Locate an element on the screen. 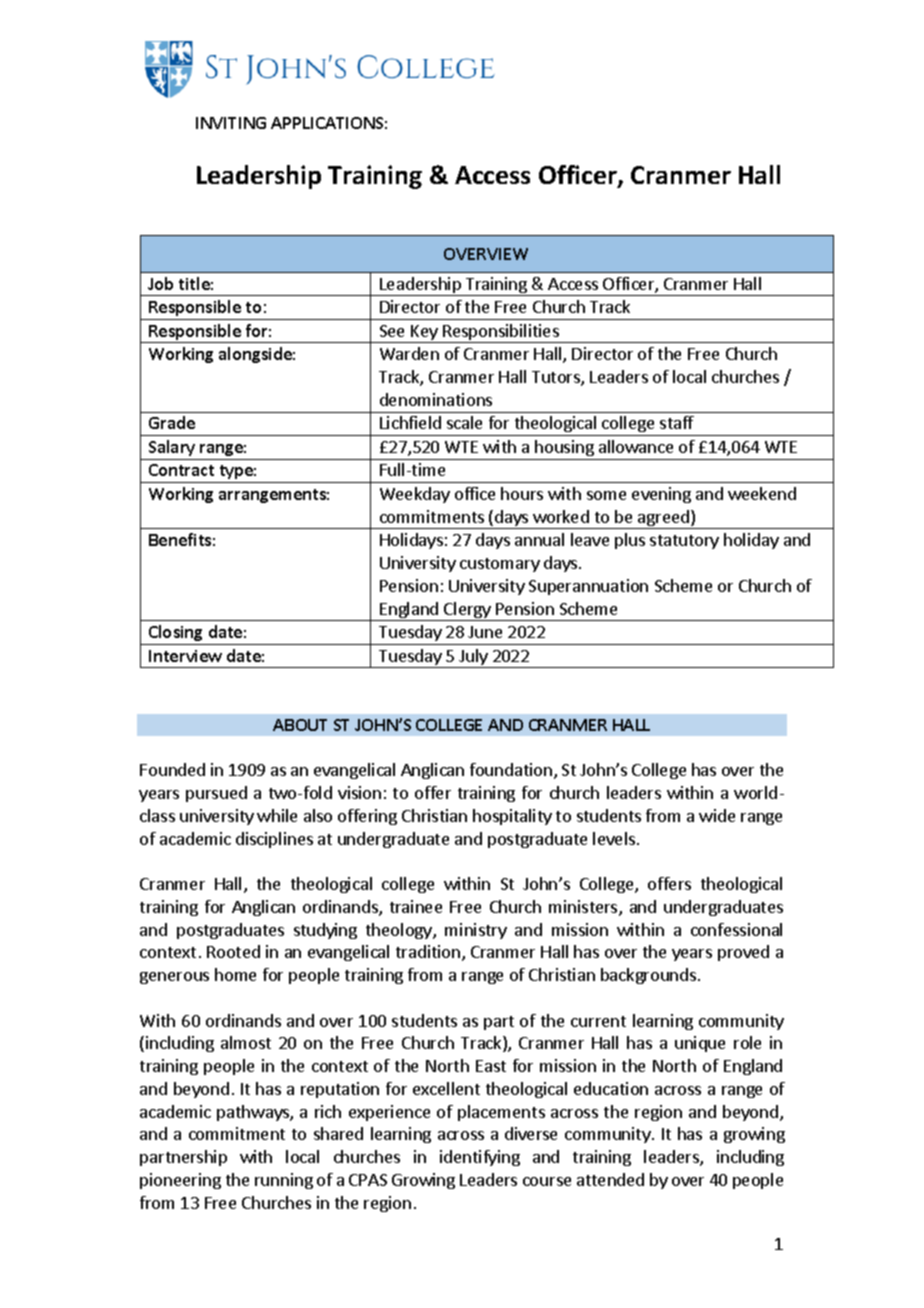 The width and height of the screenshot is (924, 1308). statutory is located at coordinates (684, 542).
